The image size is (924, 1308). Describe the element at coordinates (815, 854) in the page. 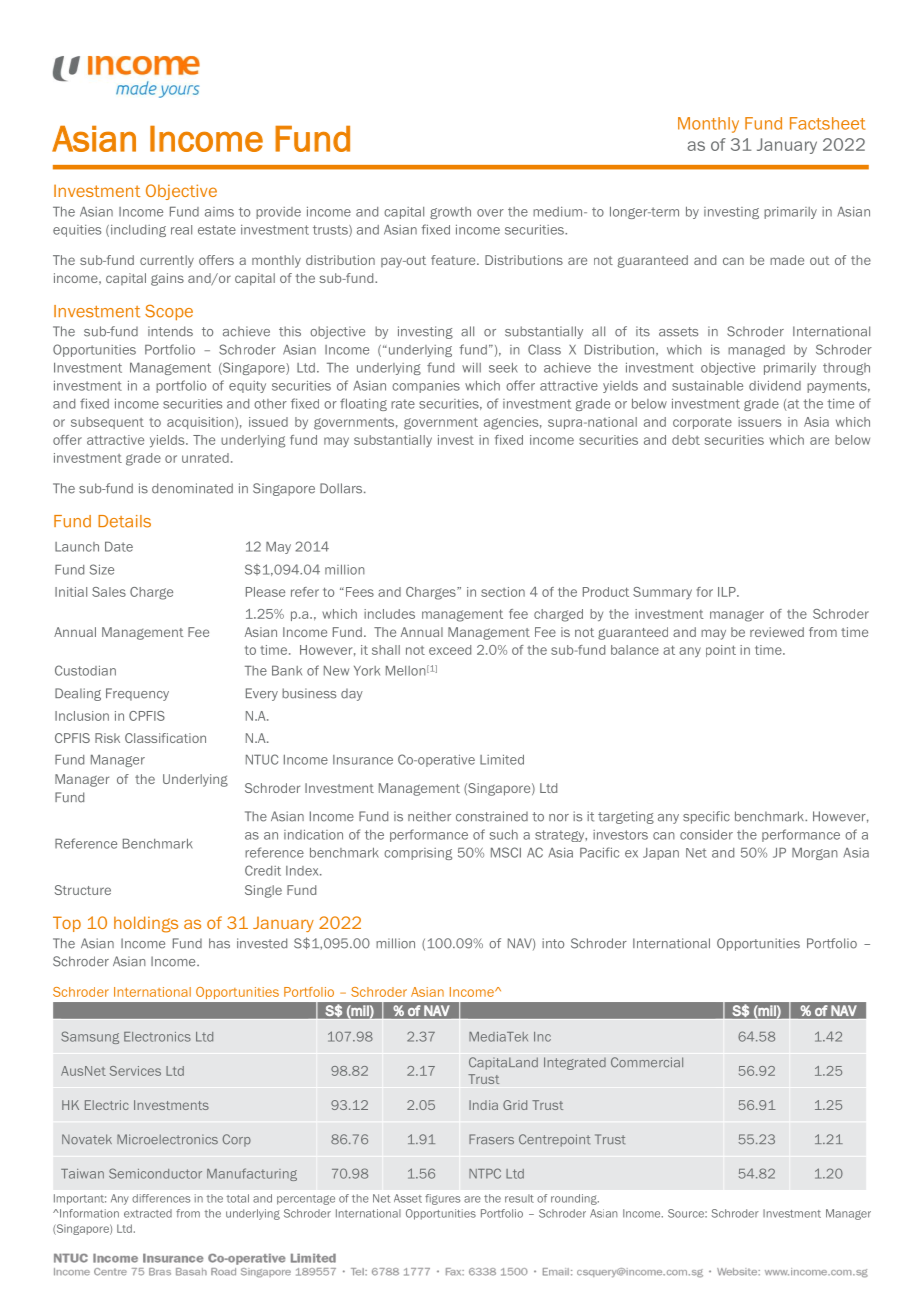

I see `Morgan` at that location.
